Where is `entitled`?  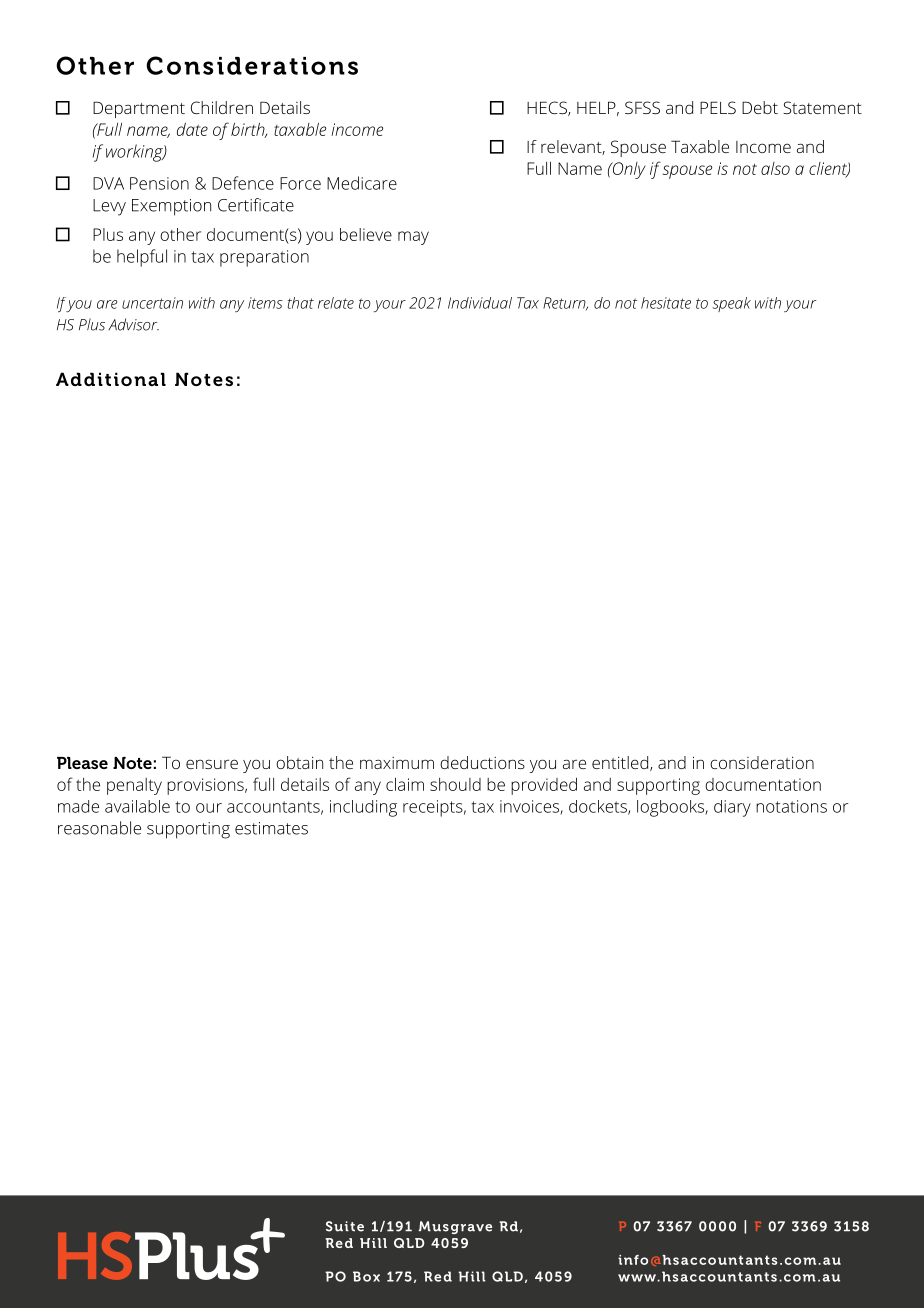
entitled is located at coordinates (621, 763).
